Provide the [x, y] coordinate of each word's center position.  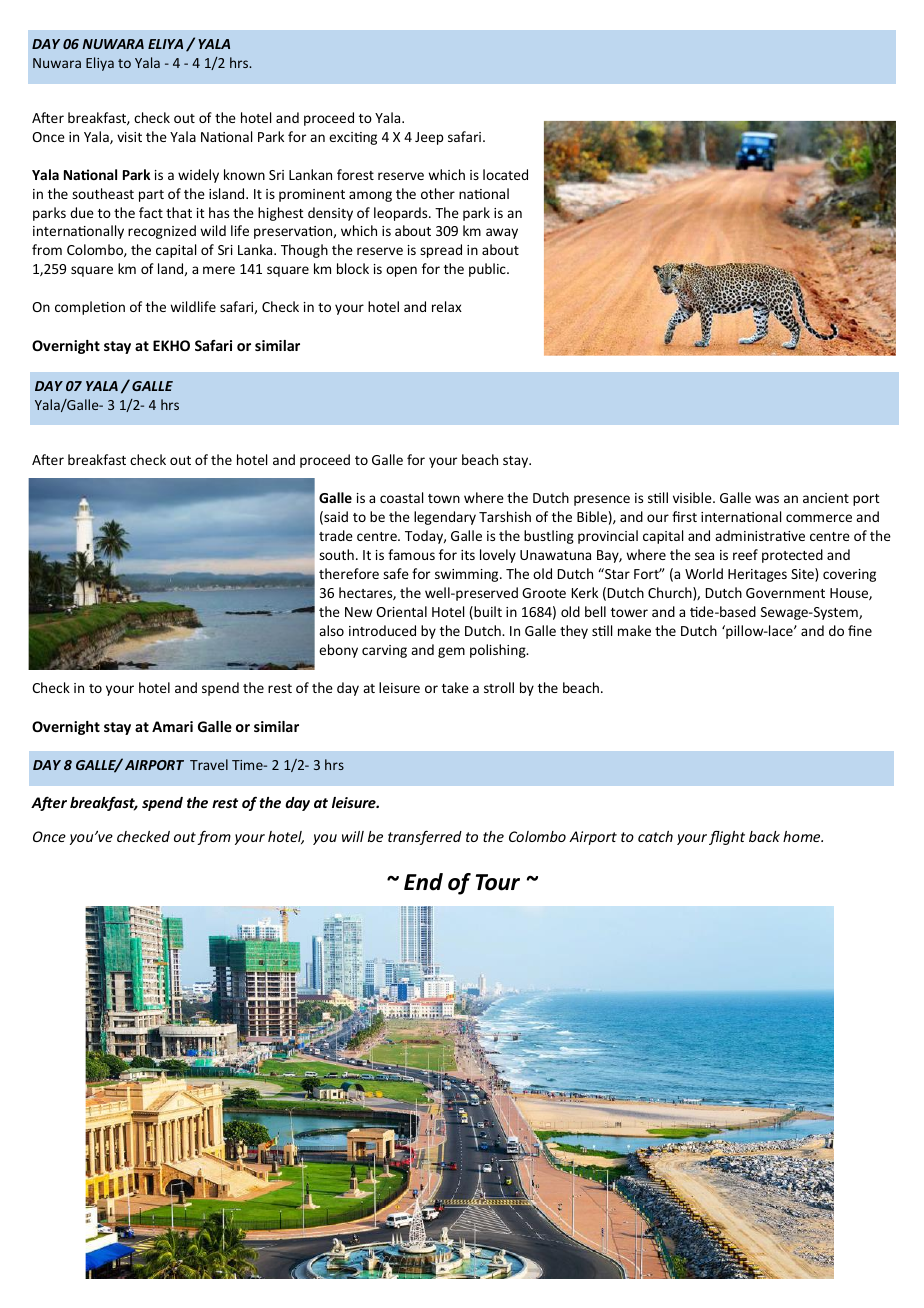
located [505, 174]
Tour [498, 882]
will [353, 836]
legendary [445, 518]
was [767, 499]
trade [336, 535]
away [502, 233]
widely [198, 176]
